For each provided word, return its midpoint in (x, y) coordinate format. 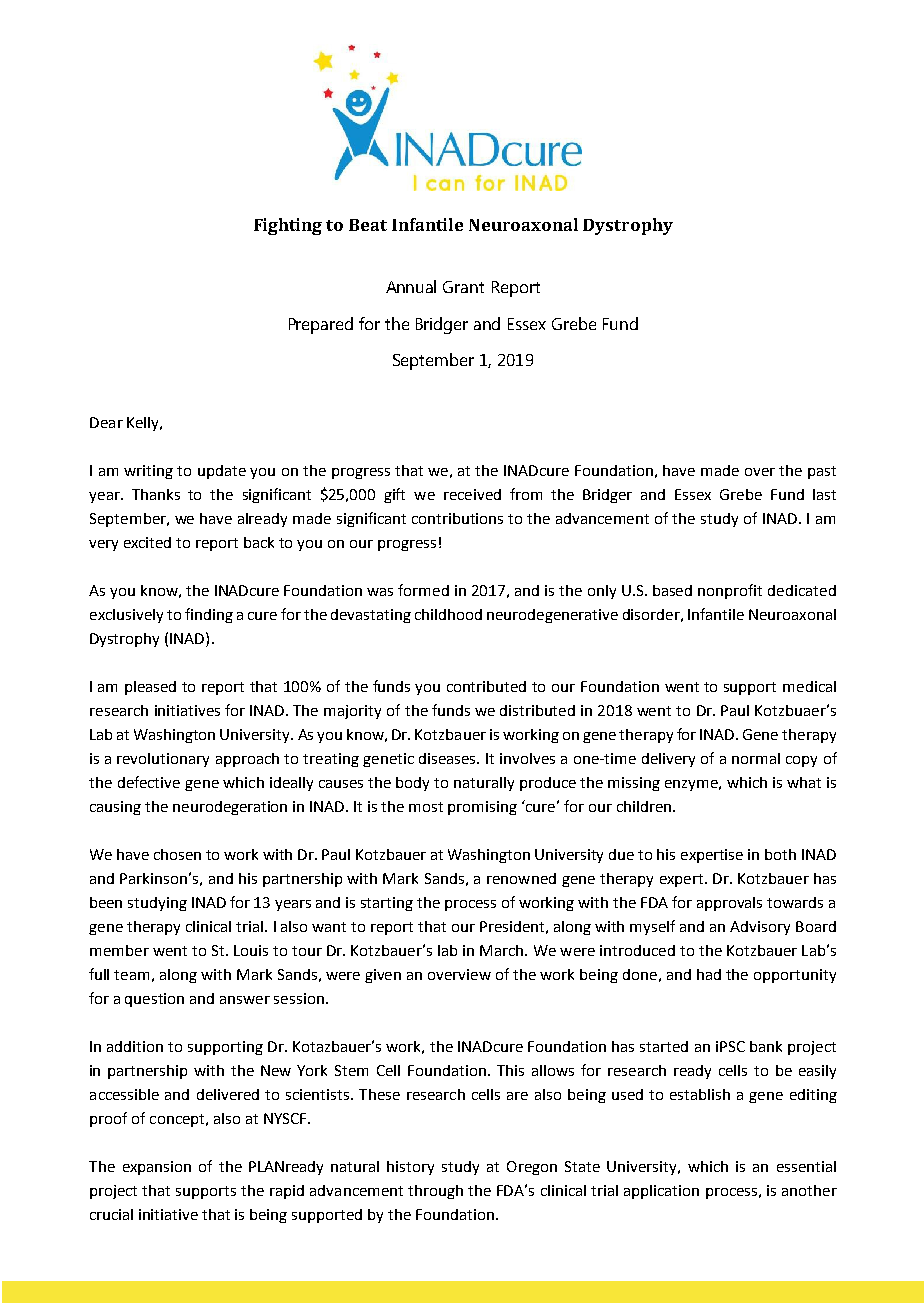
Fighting (288, 226)
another (809, 1190)
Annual (411, 286)
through (435, 1192)
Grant (463, 287)
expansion (157, 1168)
